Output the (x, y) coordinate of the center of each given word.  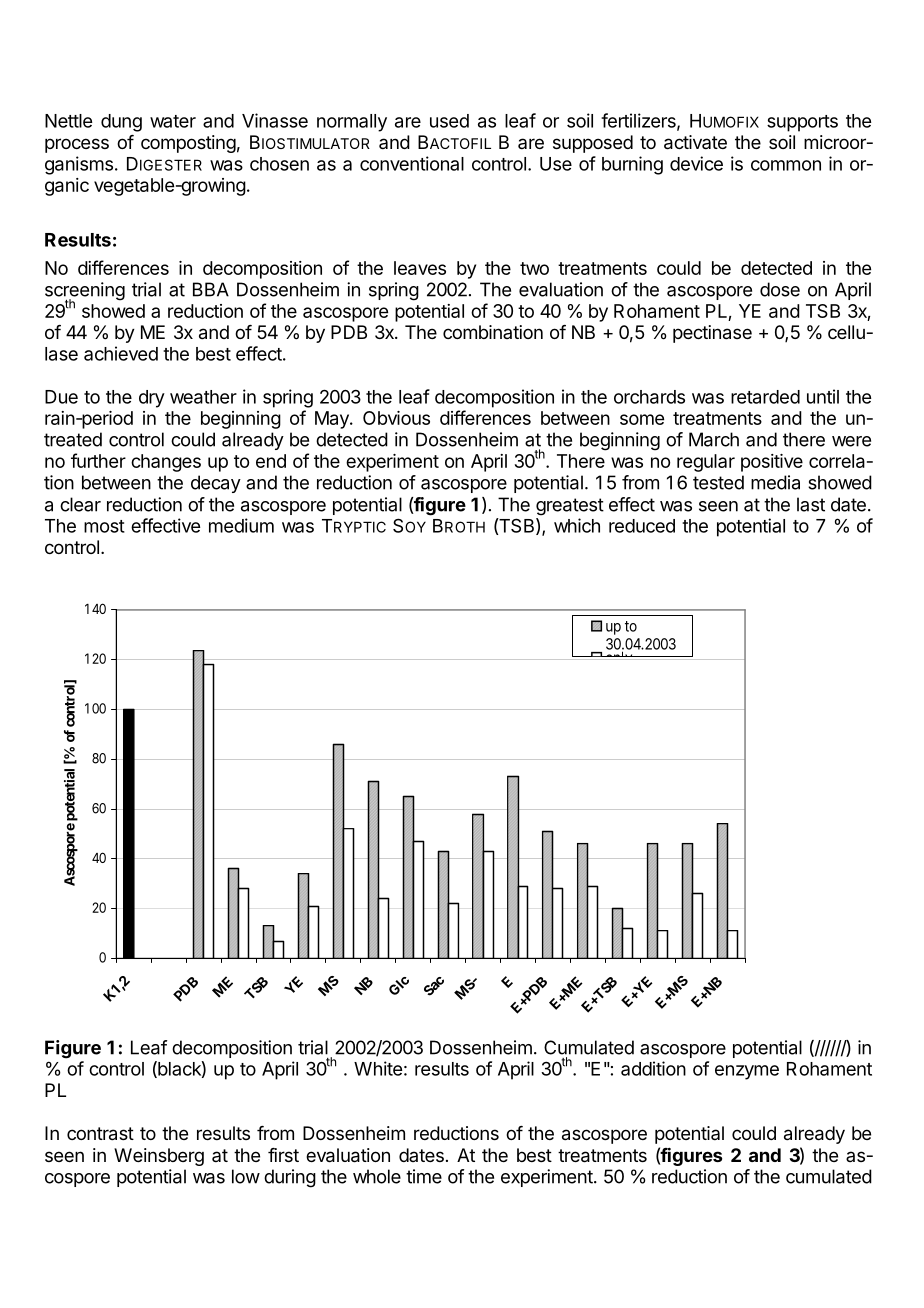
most (104, 526)
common (786, 165)
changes (166, 463)
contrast (100, 1134)
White (378, 1068)
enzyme (747, 1072)
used (449, 121)
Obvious (396, 418)
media (775, 482)
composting (188, 144)
